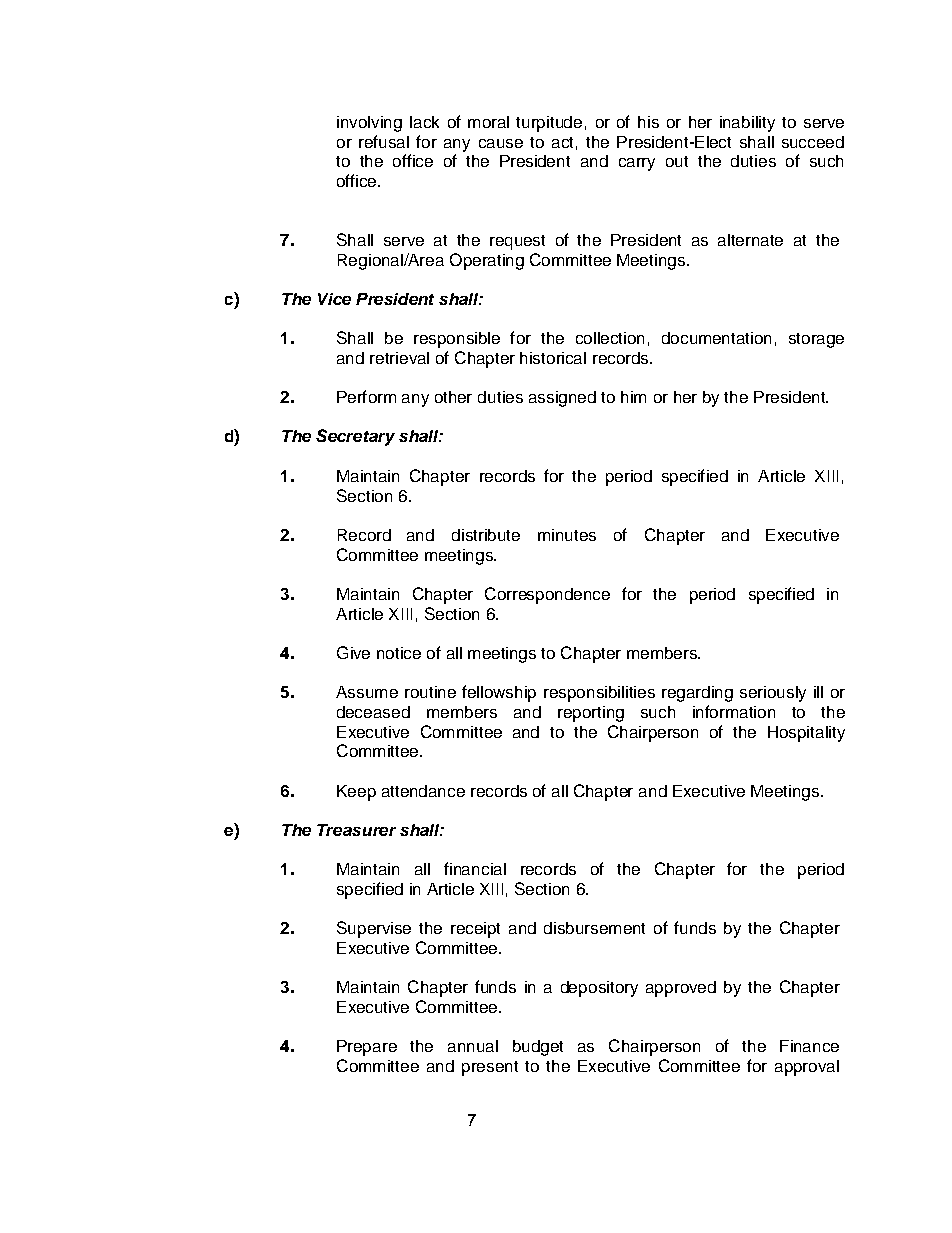 Image resolution: width=952 pixels, height=1233 pixels. What do you see at coordinates (367, 1048) in the document?
I see `Prepare` at bounding box center [367, 1048].
